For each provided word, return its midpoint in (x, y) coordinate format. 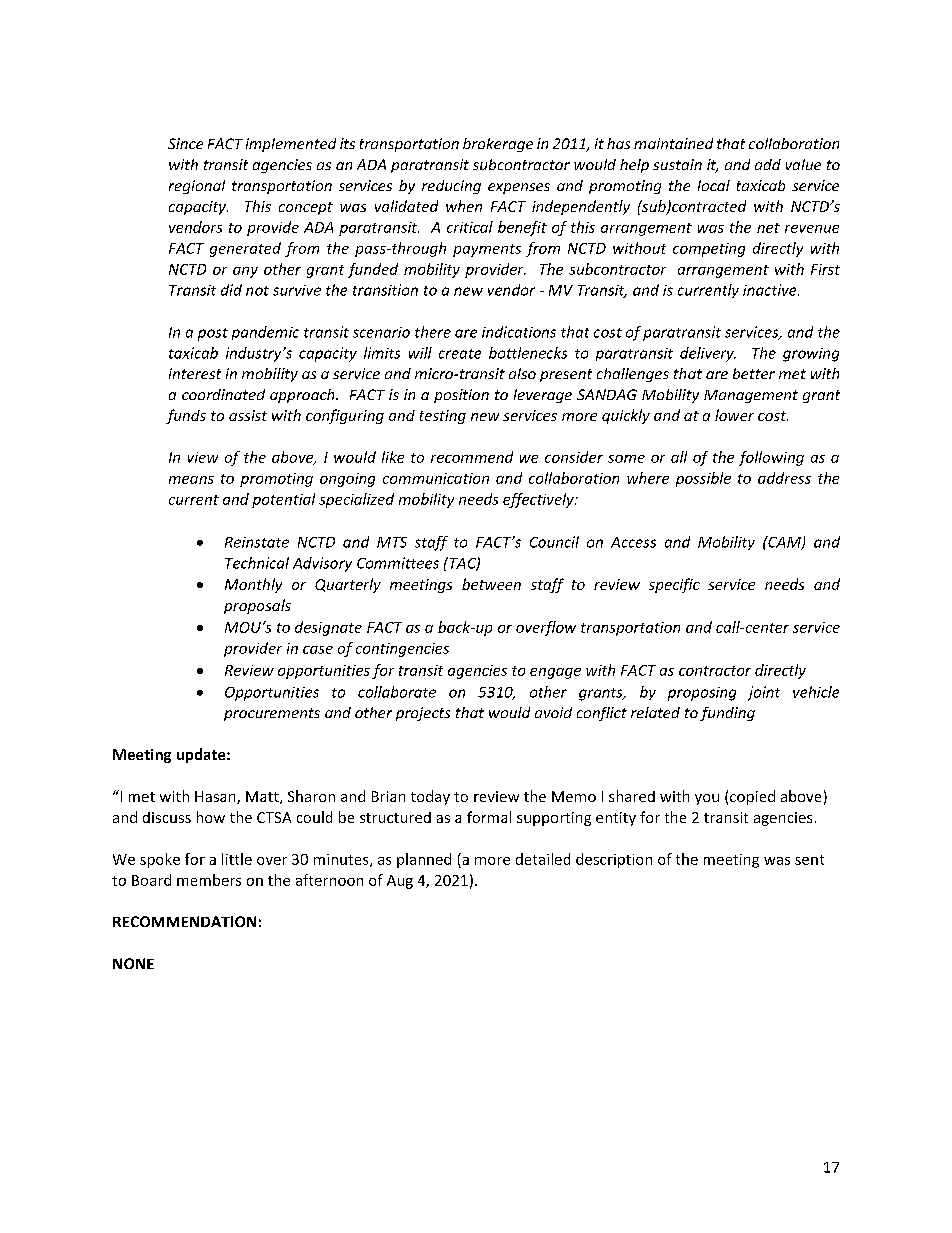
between (491, 584)
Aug (400, 882)
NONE (133, 963)
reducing (451, 187)
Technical (257, 563)
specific (674, 585)
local (714, 185)
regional (197, 187)
